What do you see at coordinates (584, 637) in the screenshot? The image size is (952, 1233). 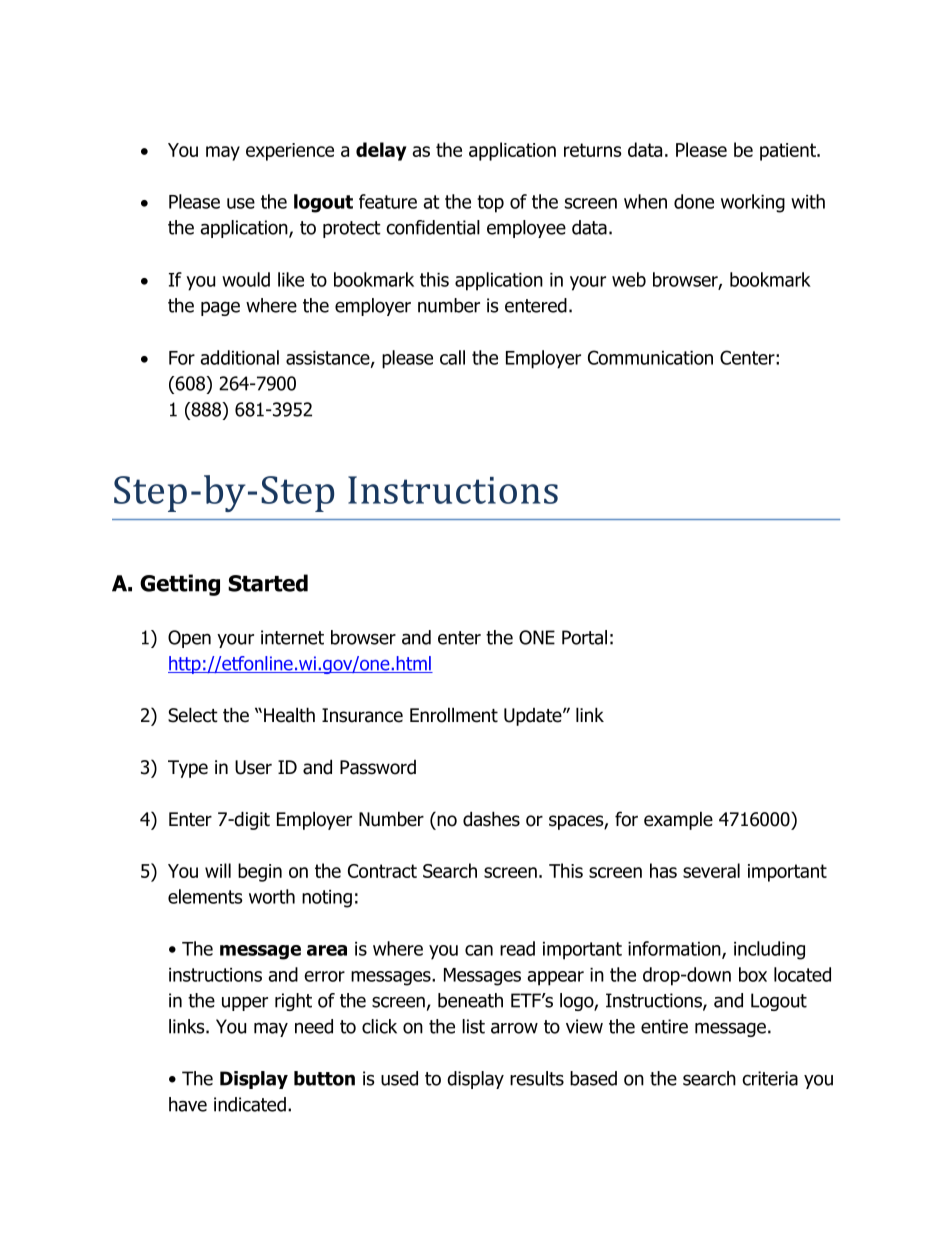 I see `Portal` at bounding box center [584, 637].
